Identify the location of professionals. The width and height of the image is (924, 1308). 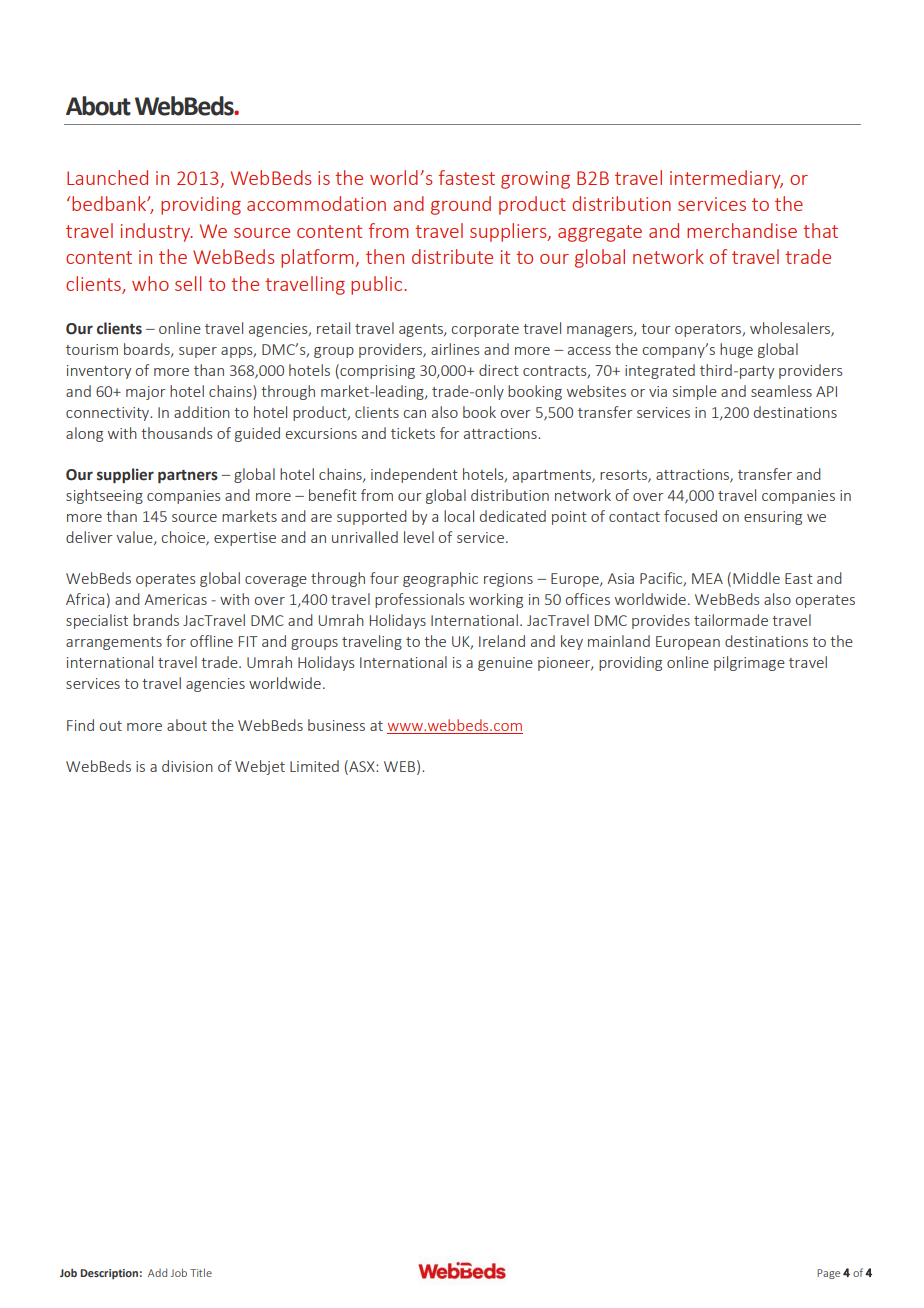
(420, 600).
